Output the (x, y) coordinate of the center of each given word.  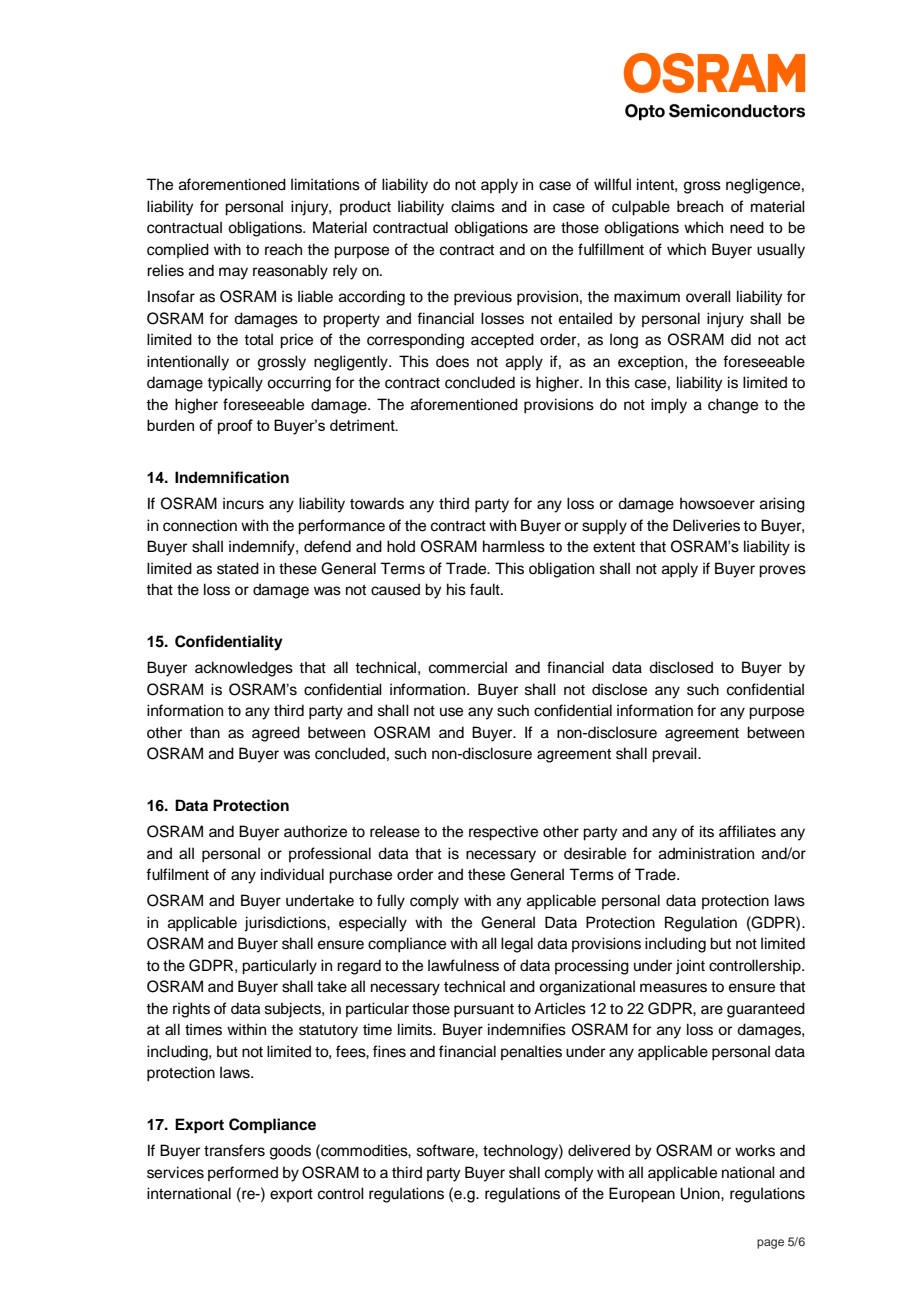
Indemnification (232, 477)
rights (191, 1010)
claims (473, 206)
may (233, 273)
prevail (675, 755)
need (747, 227)
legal (517, 945)
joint (690, 967)
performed (243, 1173)
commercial (468, 667)
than (205, 732)
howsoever (717, 503)
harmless (514, 546)
